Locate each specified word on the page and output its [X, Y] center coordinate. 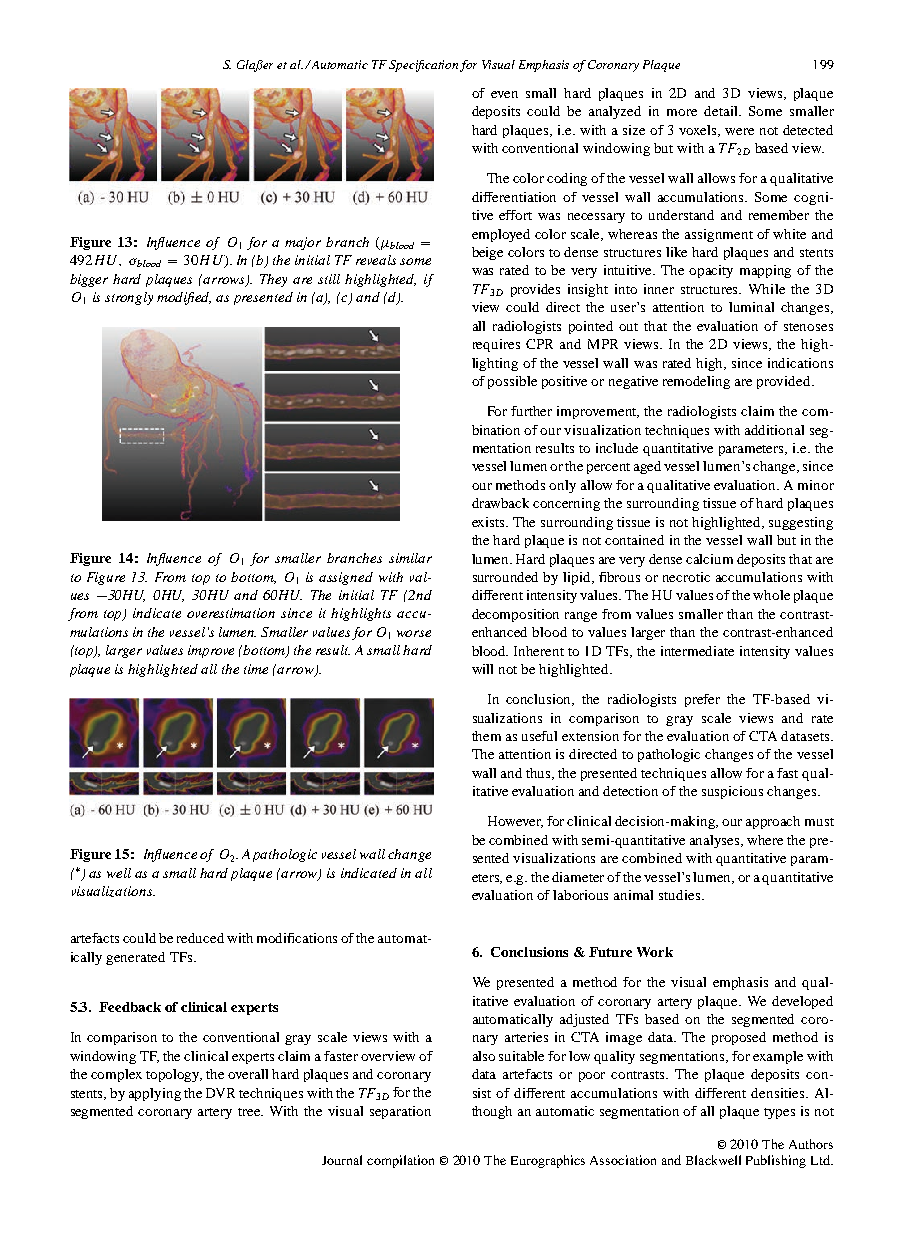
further [531, 411]
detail [722, 111]
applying [155, 1094]
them [486, 736]
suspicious [732, 792]
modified [184, 298]
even [504, 94]
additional [774, 430]
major [303, 243]
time [256, 669]
